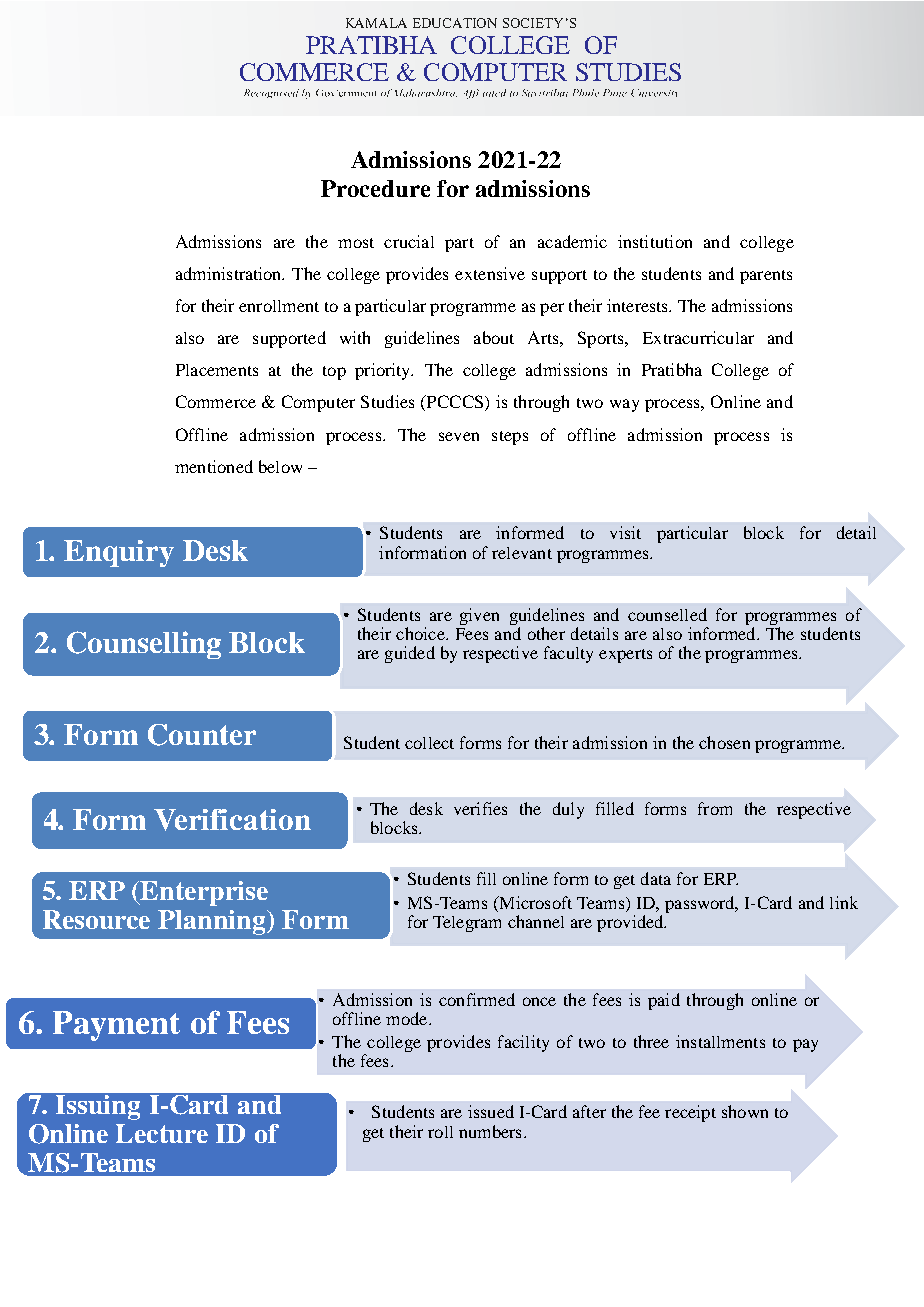 This document has height=1307, width=924. Describe the element at coordinates (766, 277) in the document. I see `parents` at that location.
